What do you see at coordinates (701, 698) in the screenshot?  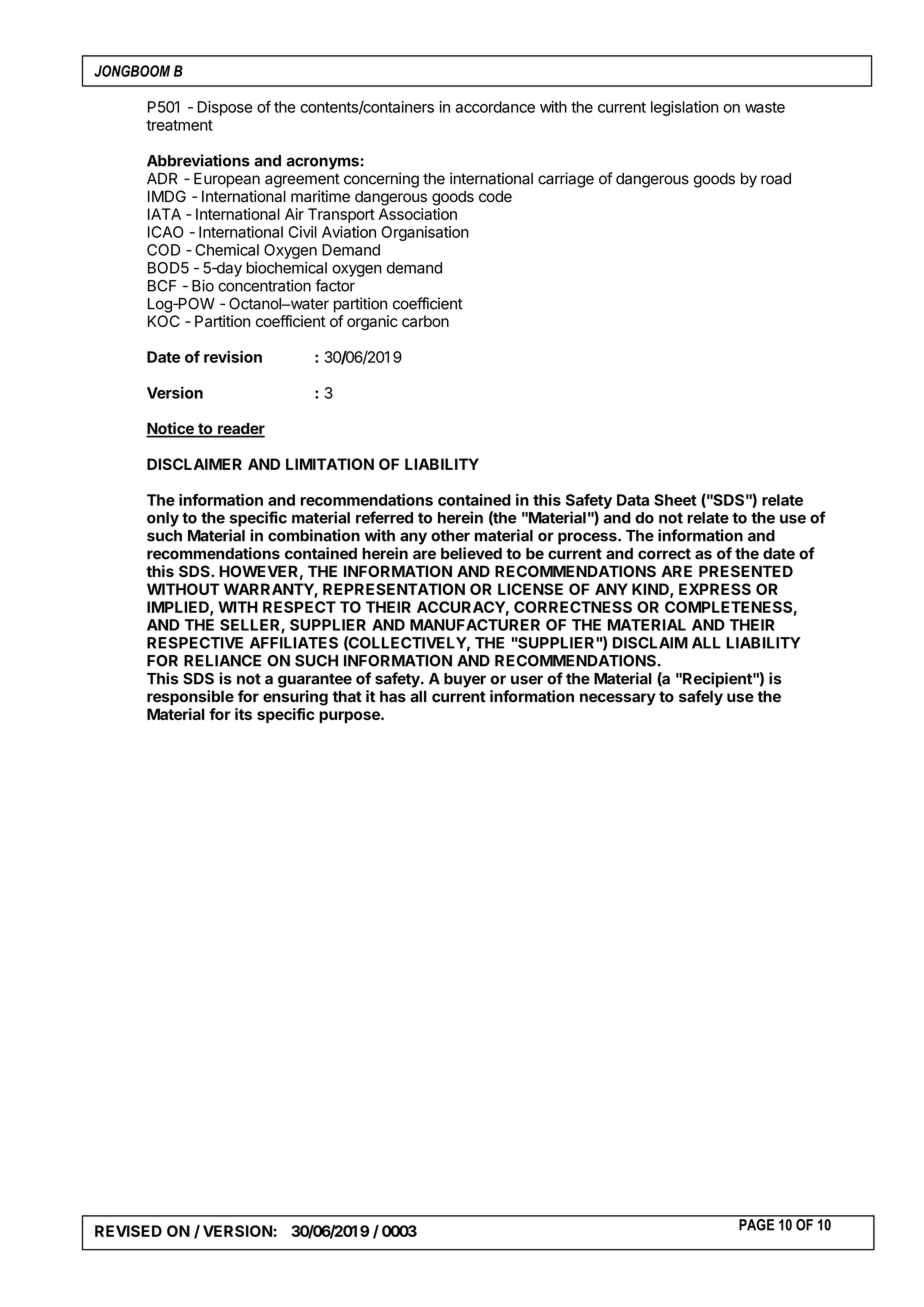 I see `safely` at bounding box center [701, 698].
